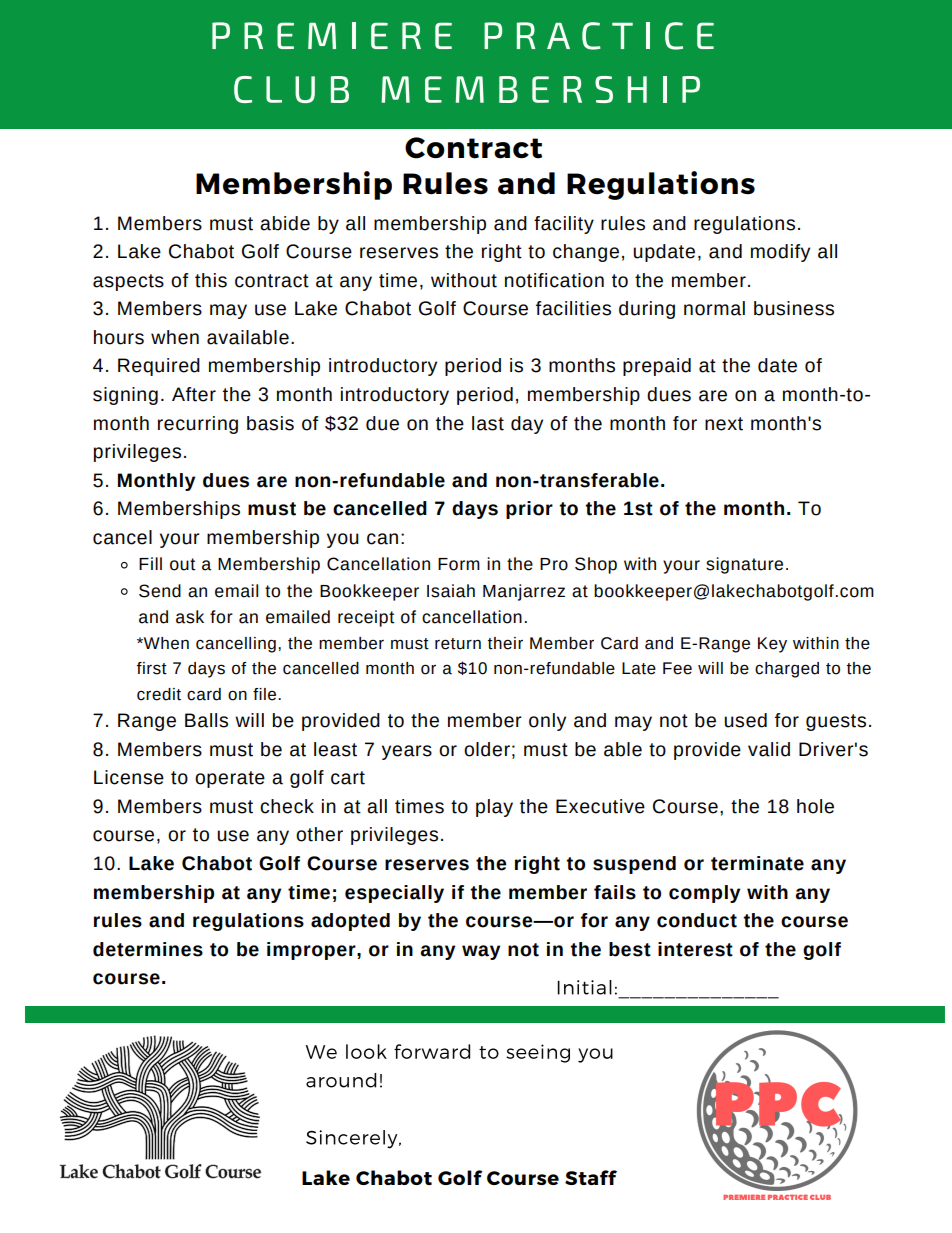 Image resolution: width=952 pixels, height=1233 pixels. What do you see at coordinates (353, 1139) in the page?
I see `Sincerely` at bounding box center [353, 1139].
